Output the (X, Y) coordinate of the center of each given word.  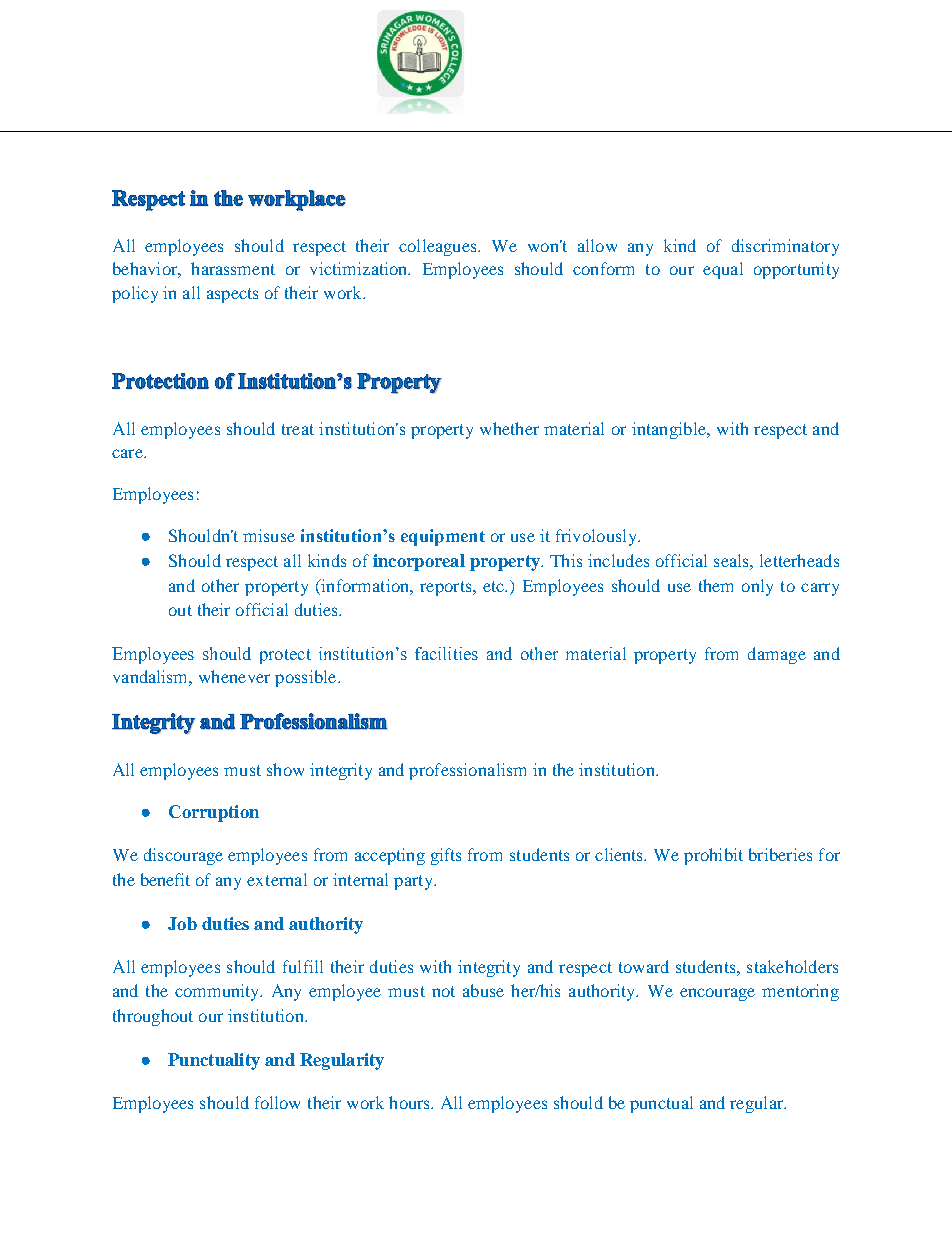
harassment (233, 268)
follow (277, 1102)
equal (723, 270)
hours (410, 1102)
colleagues (439, 247)
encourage (717, 994)
